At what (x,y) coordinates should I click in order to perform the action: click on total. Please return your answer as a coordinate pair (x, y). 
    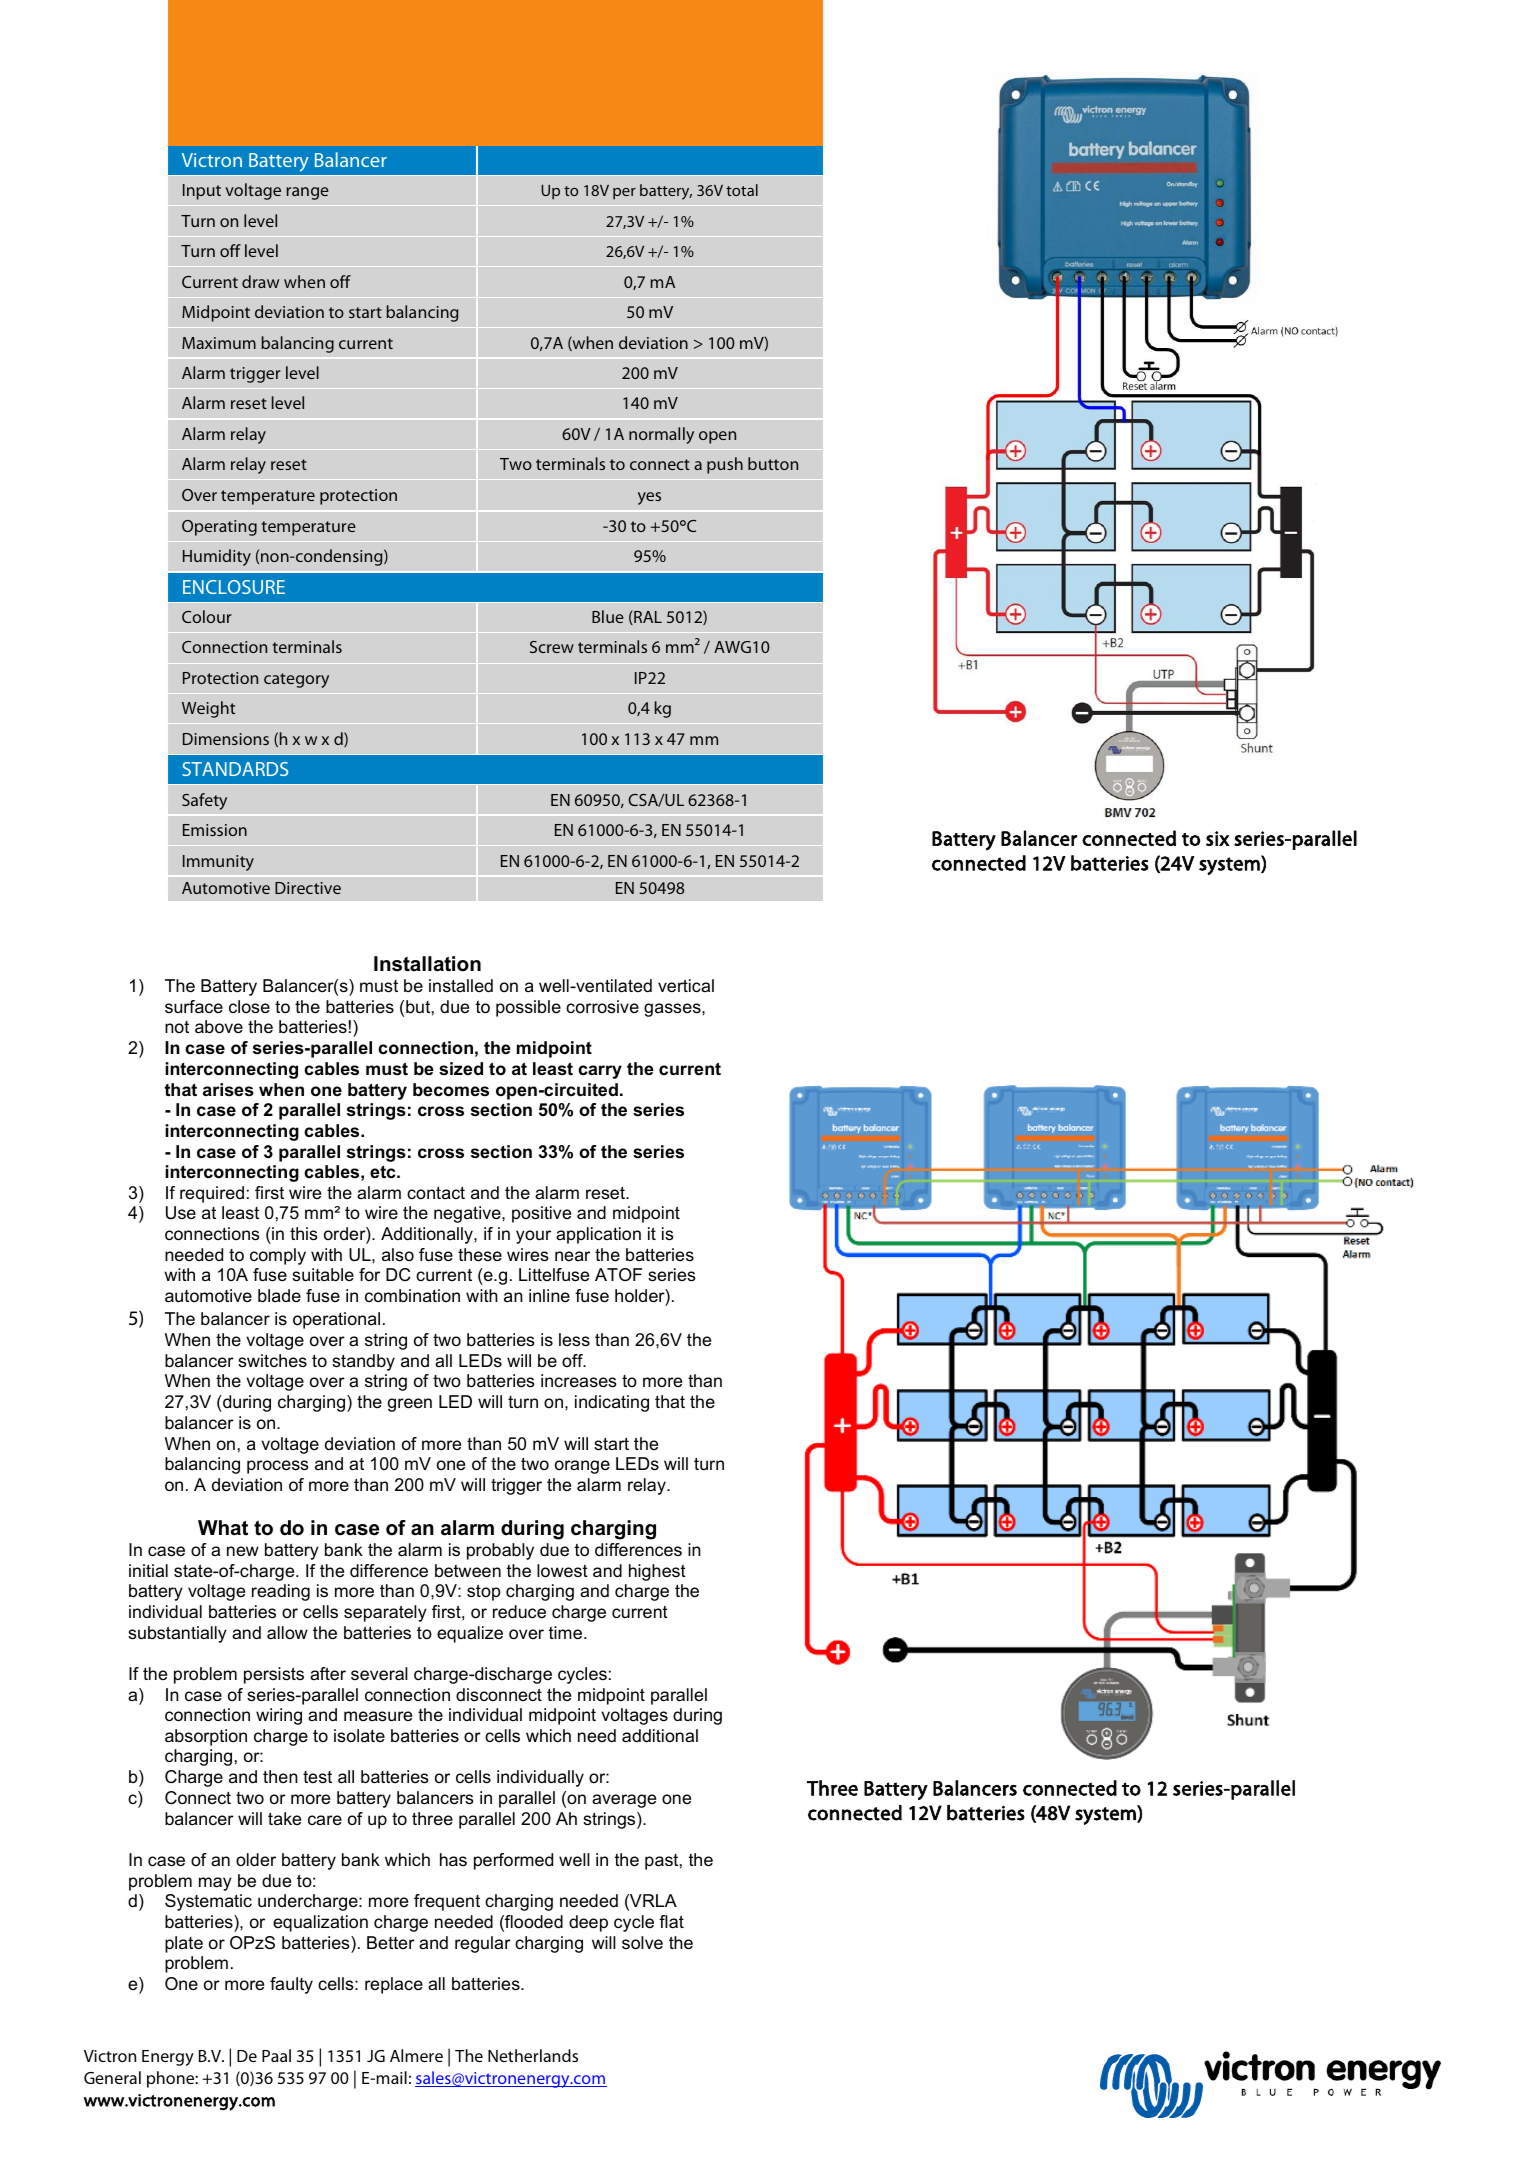
    Looking at the image, I should click on (742, 190).
